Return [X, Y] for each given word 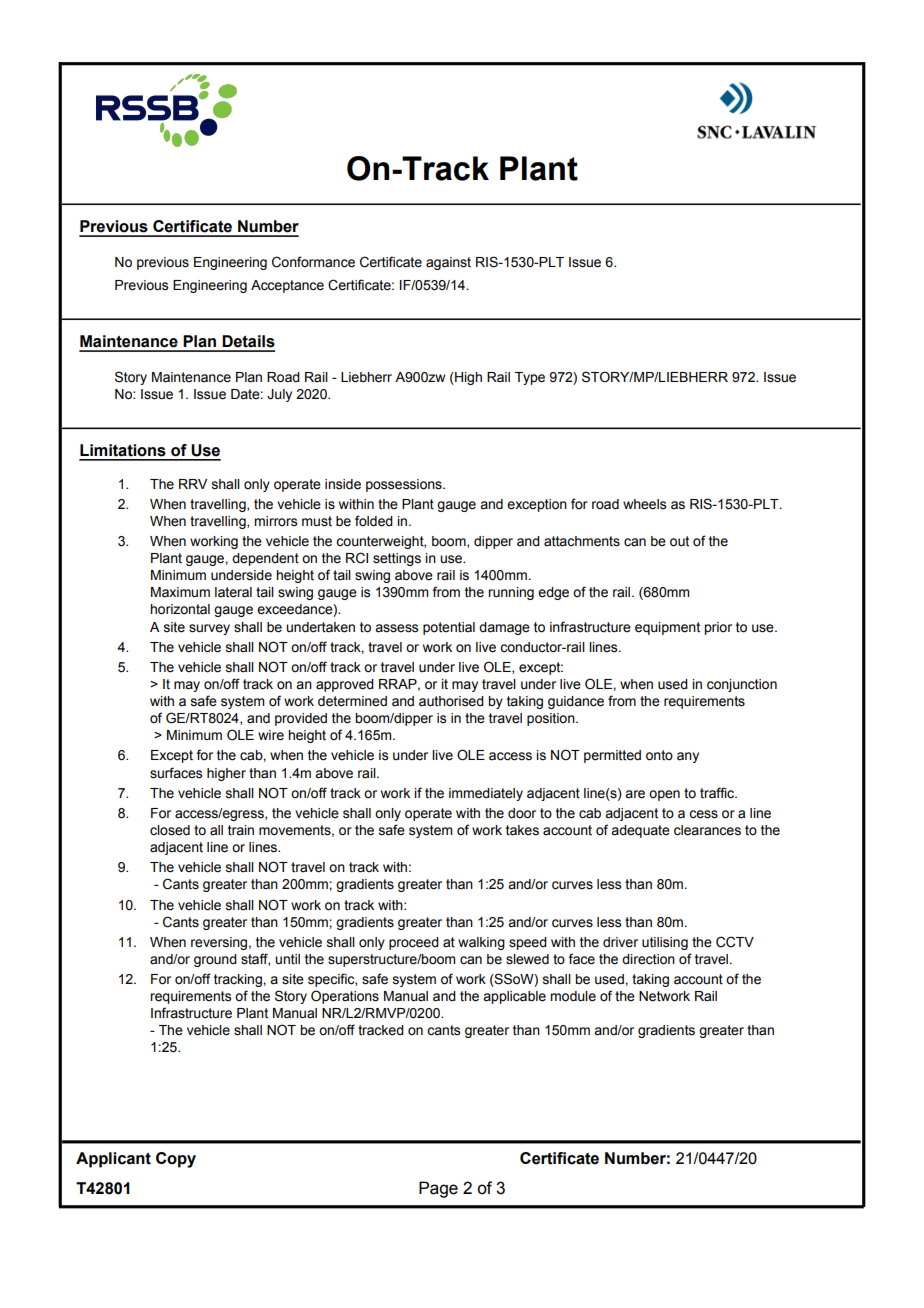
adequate [640, 831]
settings [397, 559]
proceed [414, 943]
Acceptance [287, 286]
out [679, 541]
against [448, 263]
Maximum [180, 592]
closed [170, 830]
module [573, 996]
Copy [176, 1160]
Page [438, 1189]
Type [530, 378]
